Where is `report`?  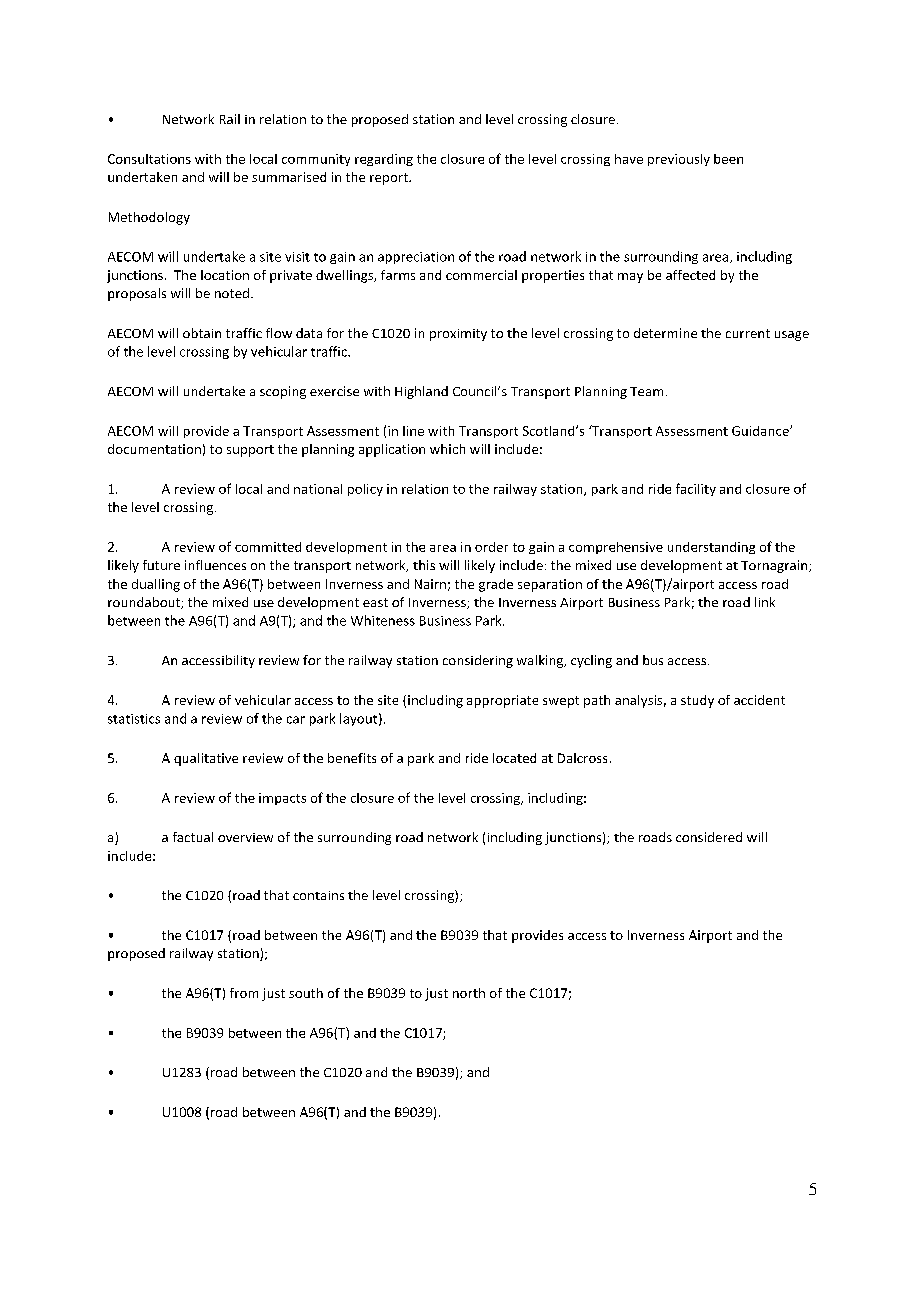
report is located at coordinates (390, 179).
